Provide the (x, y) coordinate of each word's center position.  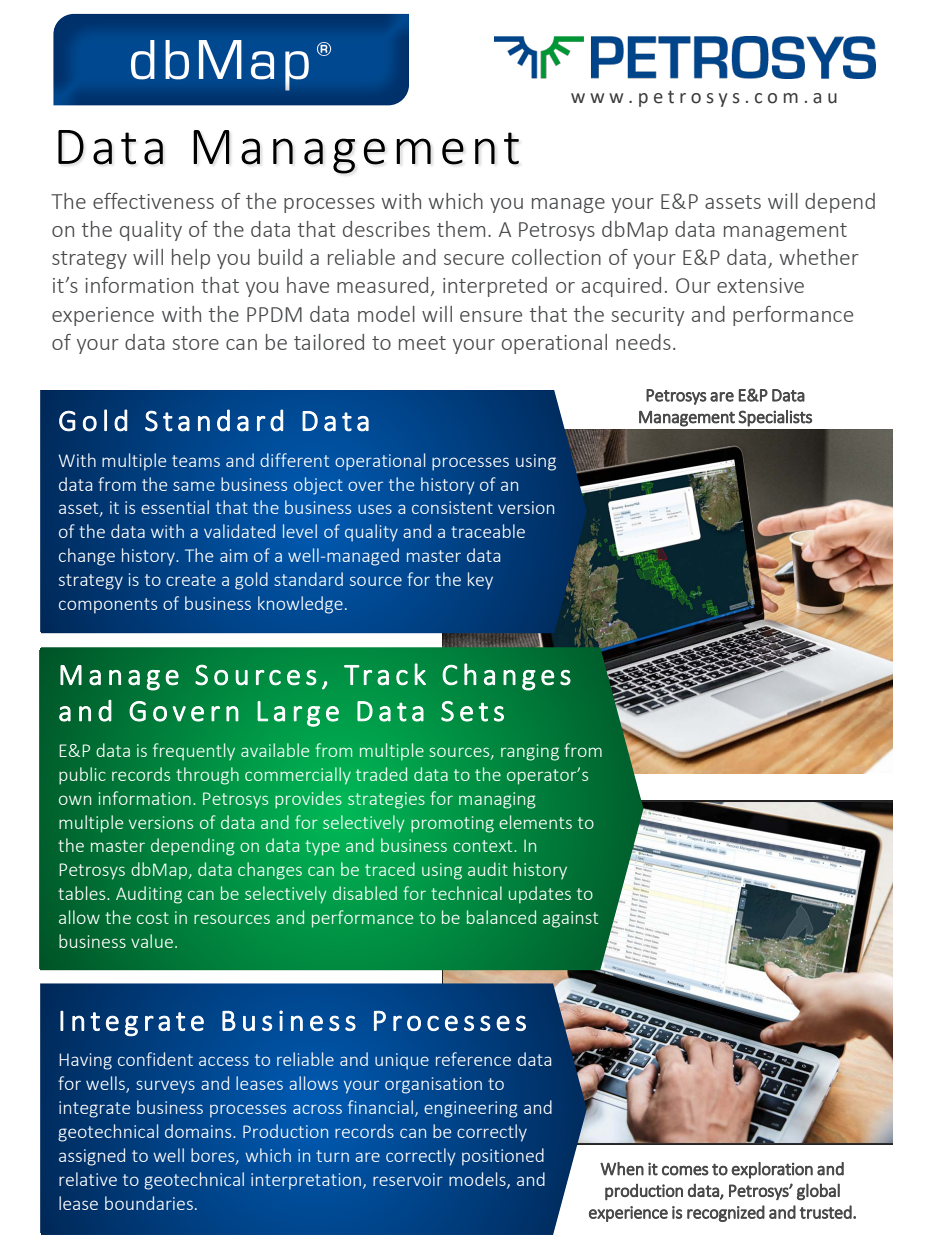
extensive (760, 285)
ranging (530, 752)
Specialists (775, 418)
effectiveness (153, 201)
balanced (501, 917)
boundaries (149, 1203)
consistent (452, 507)
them (461, 229)
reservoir (408, 1179)
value (152, 941)
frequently (194, 752)
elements (535, 822)
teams (196, 461)
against (570, 919)
